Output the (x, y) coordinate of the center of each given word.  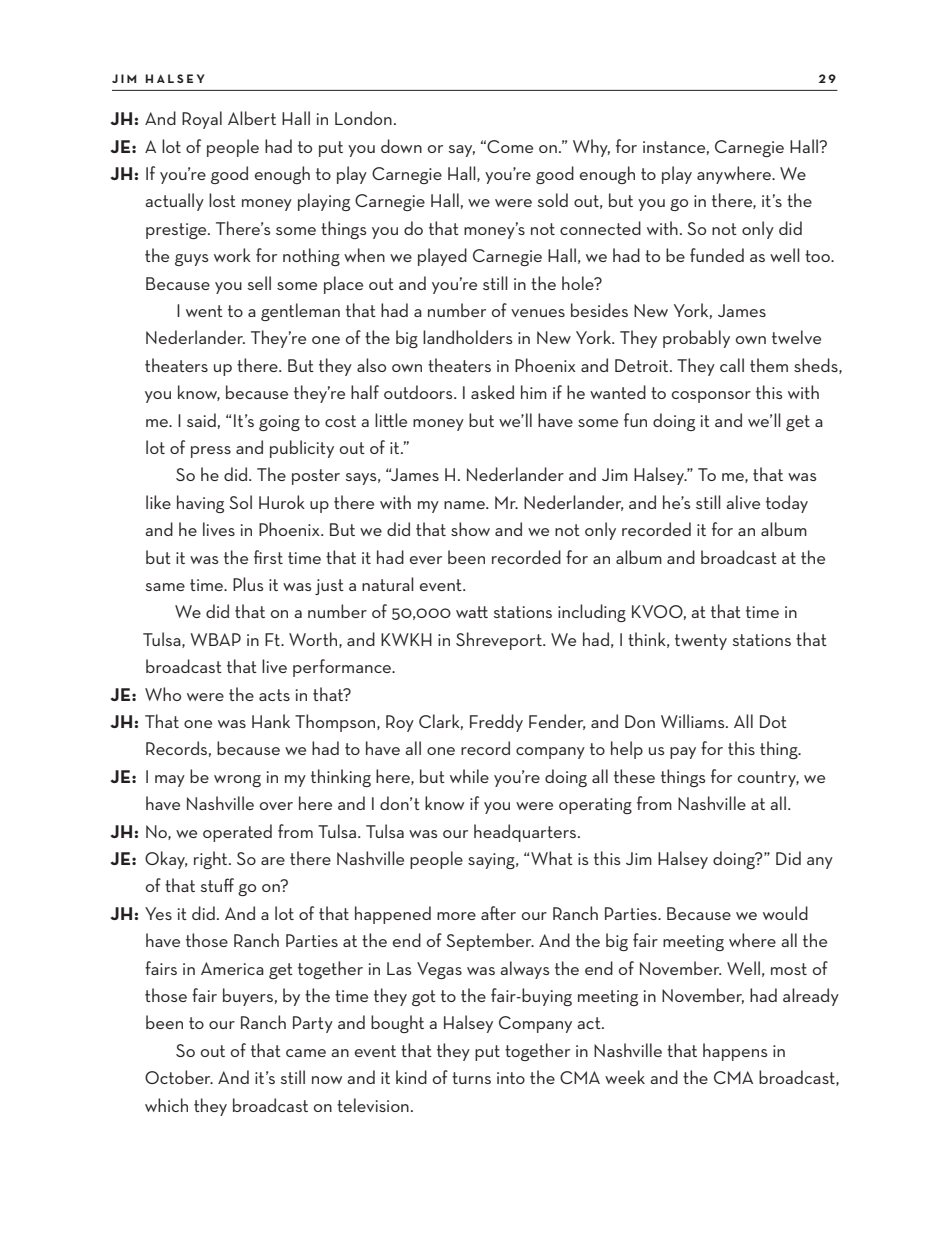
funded (717, 255)
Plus (248, 584)
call (732, 365)
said (201, 420)
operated (237, 833)
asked (492, 392)
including (592, 613)
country (768, 779)
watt (472, 612)
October (179, 1077)
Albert (252, 118)
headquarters (526, 833)
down (401, 146)
